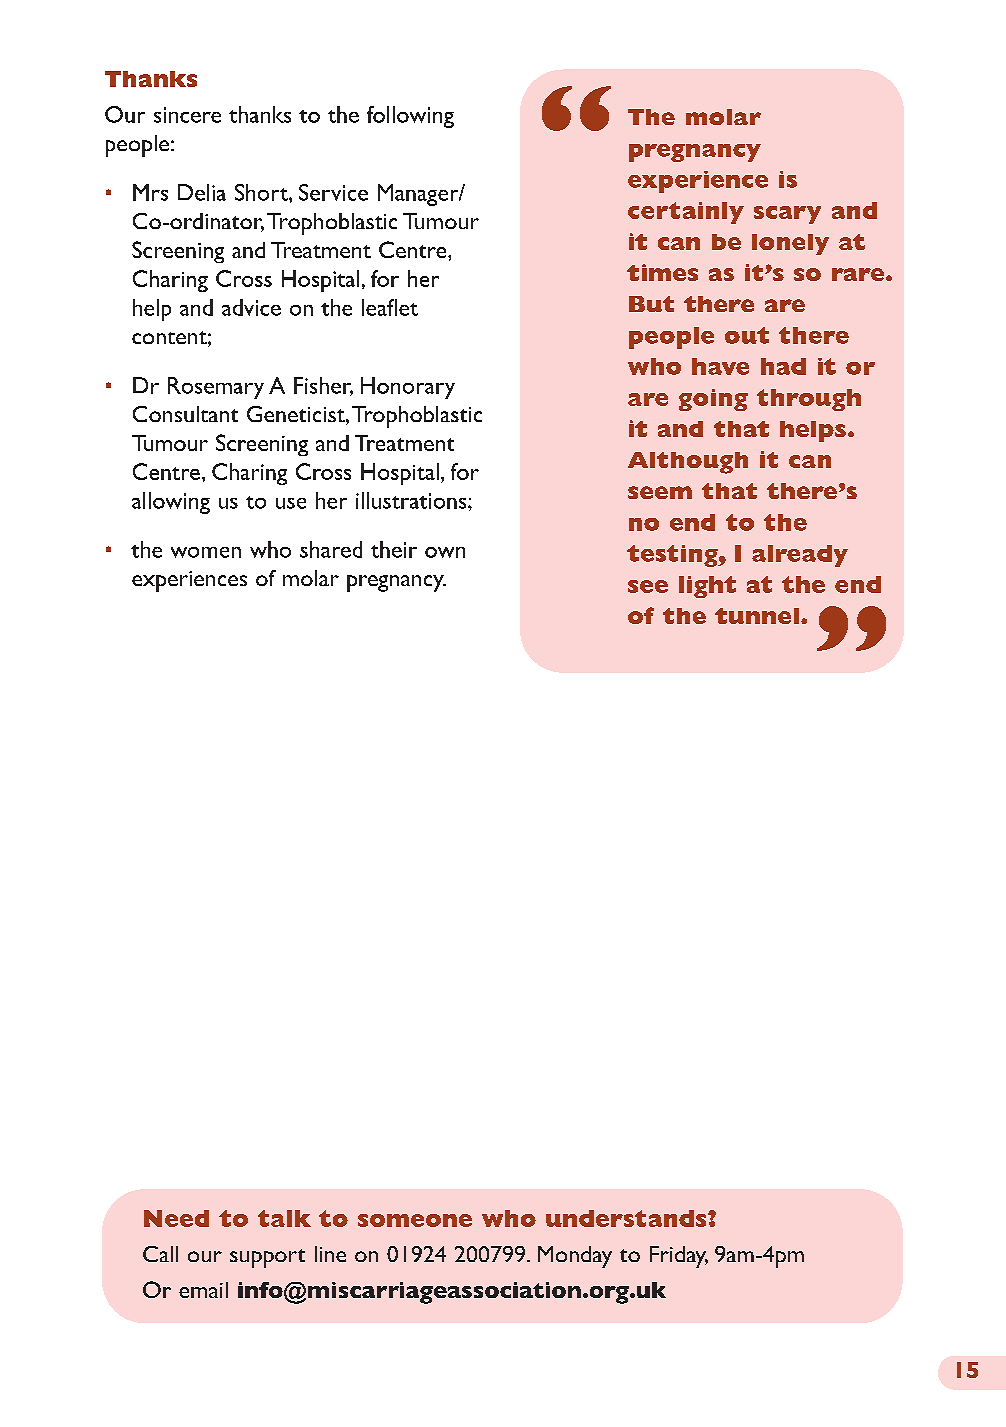  Describe the element at coordinates (800, 556) in the screenshot. I see `already` at that location.
